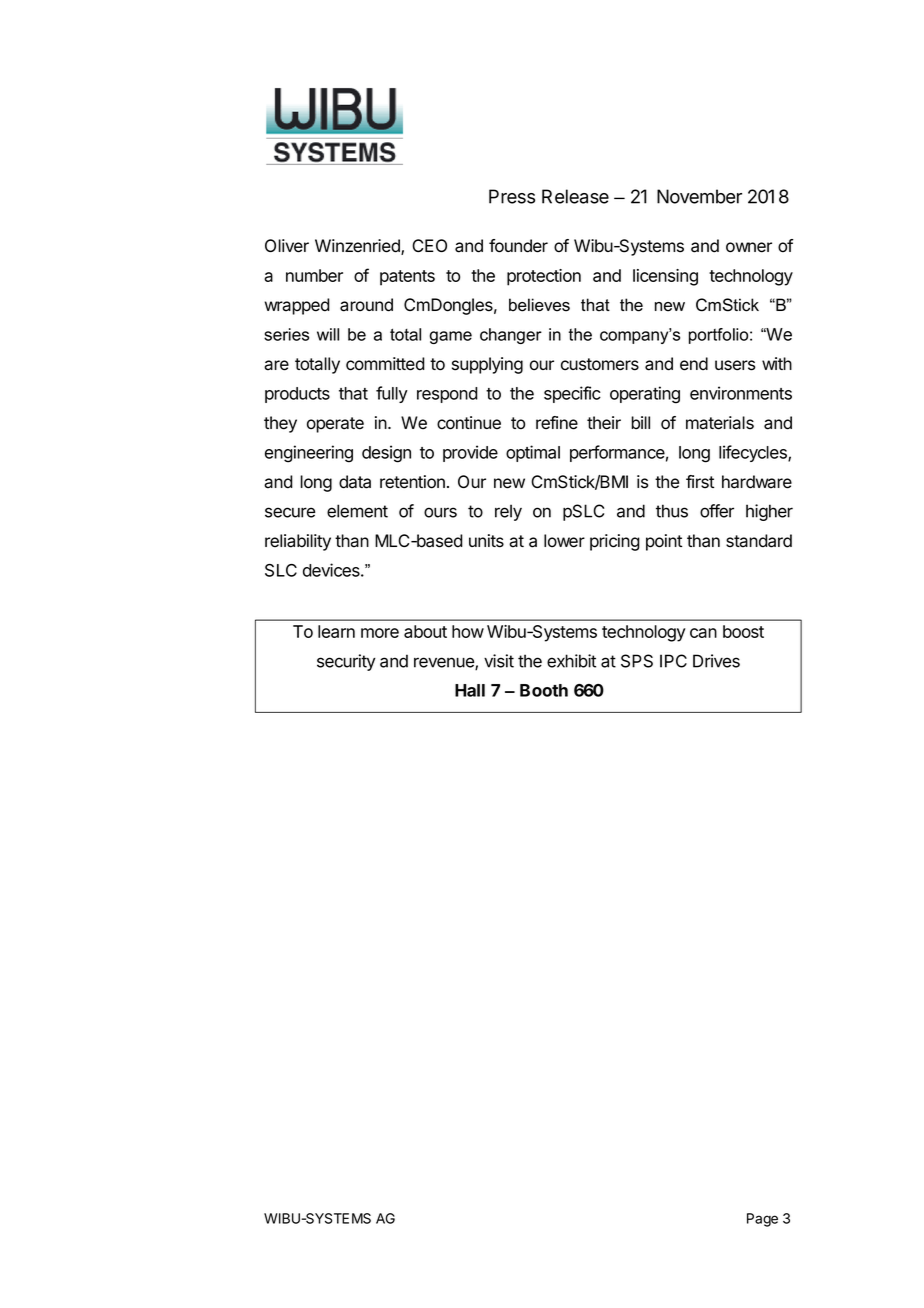 This document has height=1308, width=924. Describe the element at coordinates (544, 690) in the document. I see `Booth` at that location.
